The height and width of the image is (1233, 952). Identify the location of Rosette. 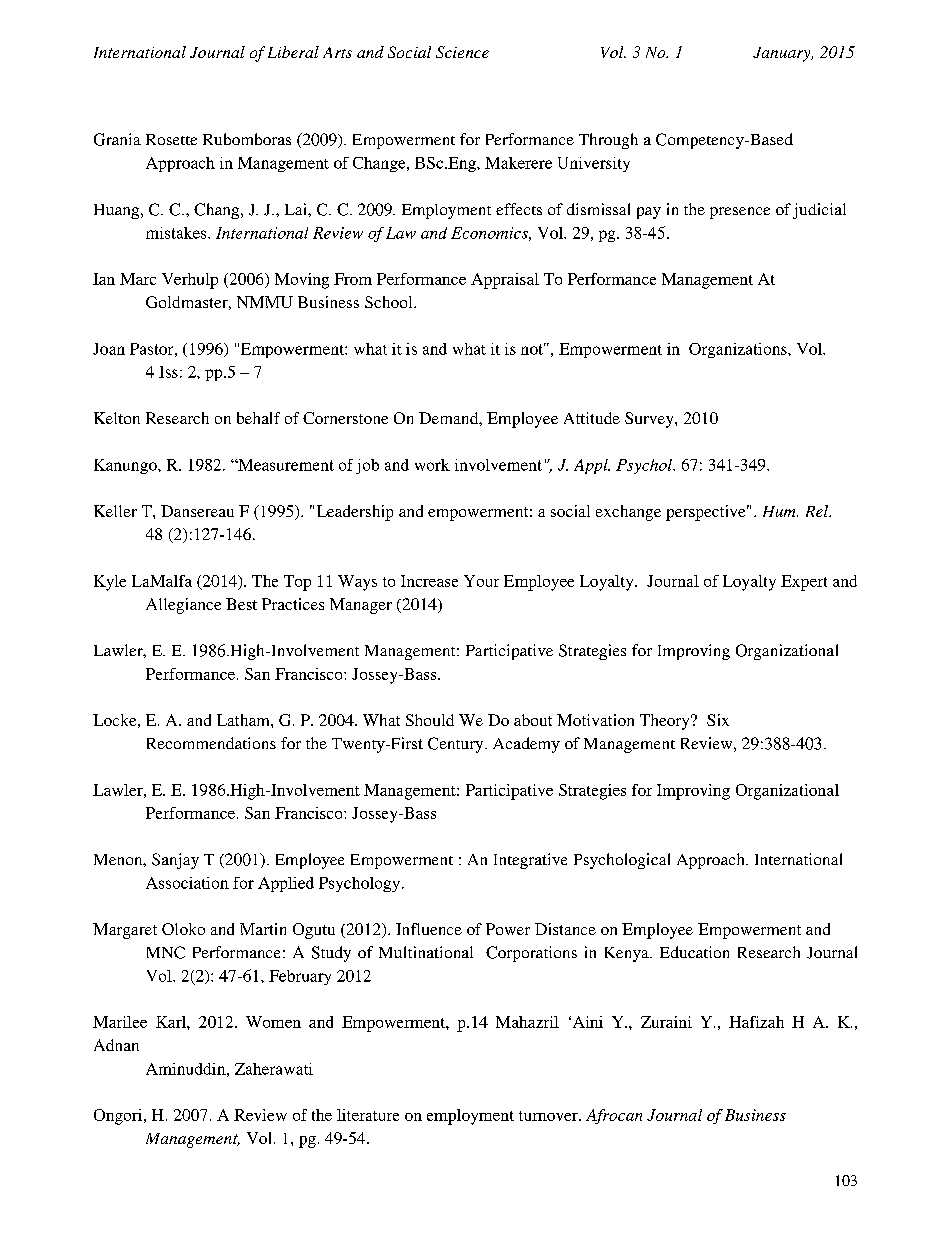
(171, 139).
